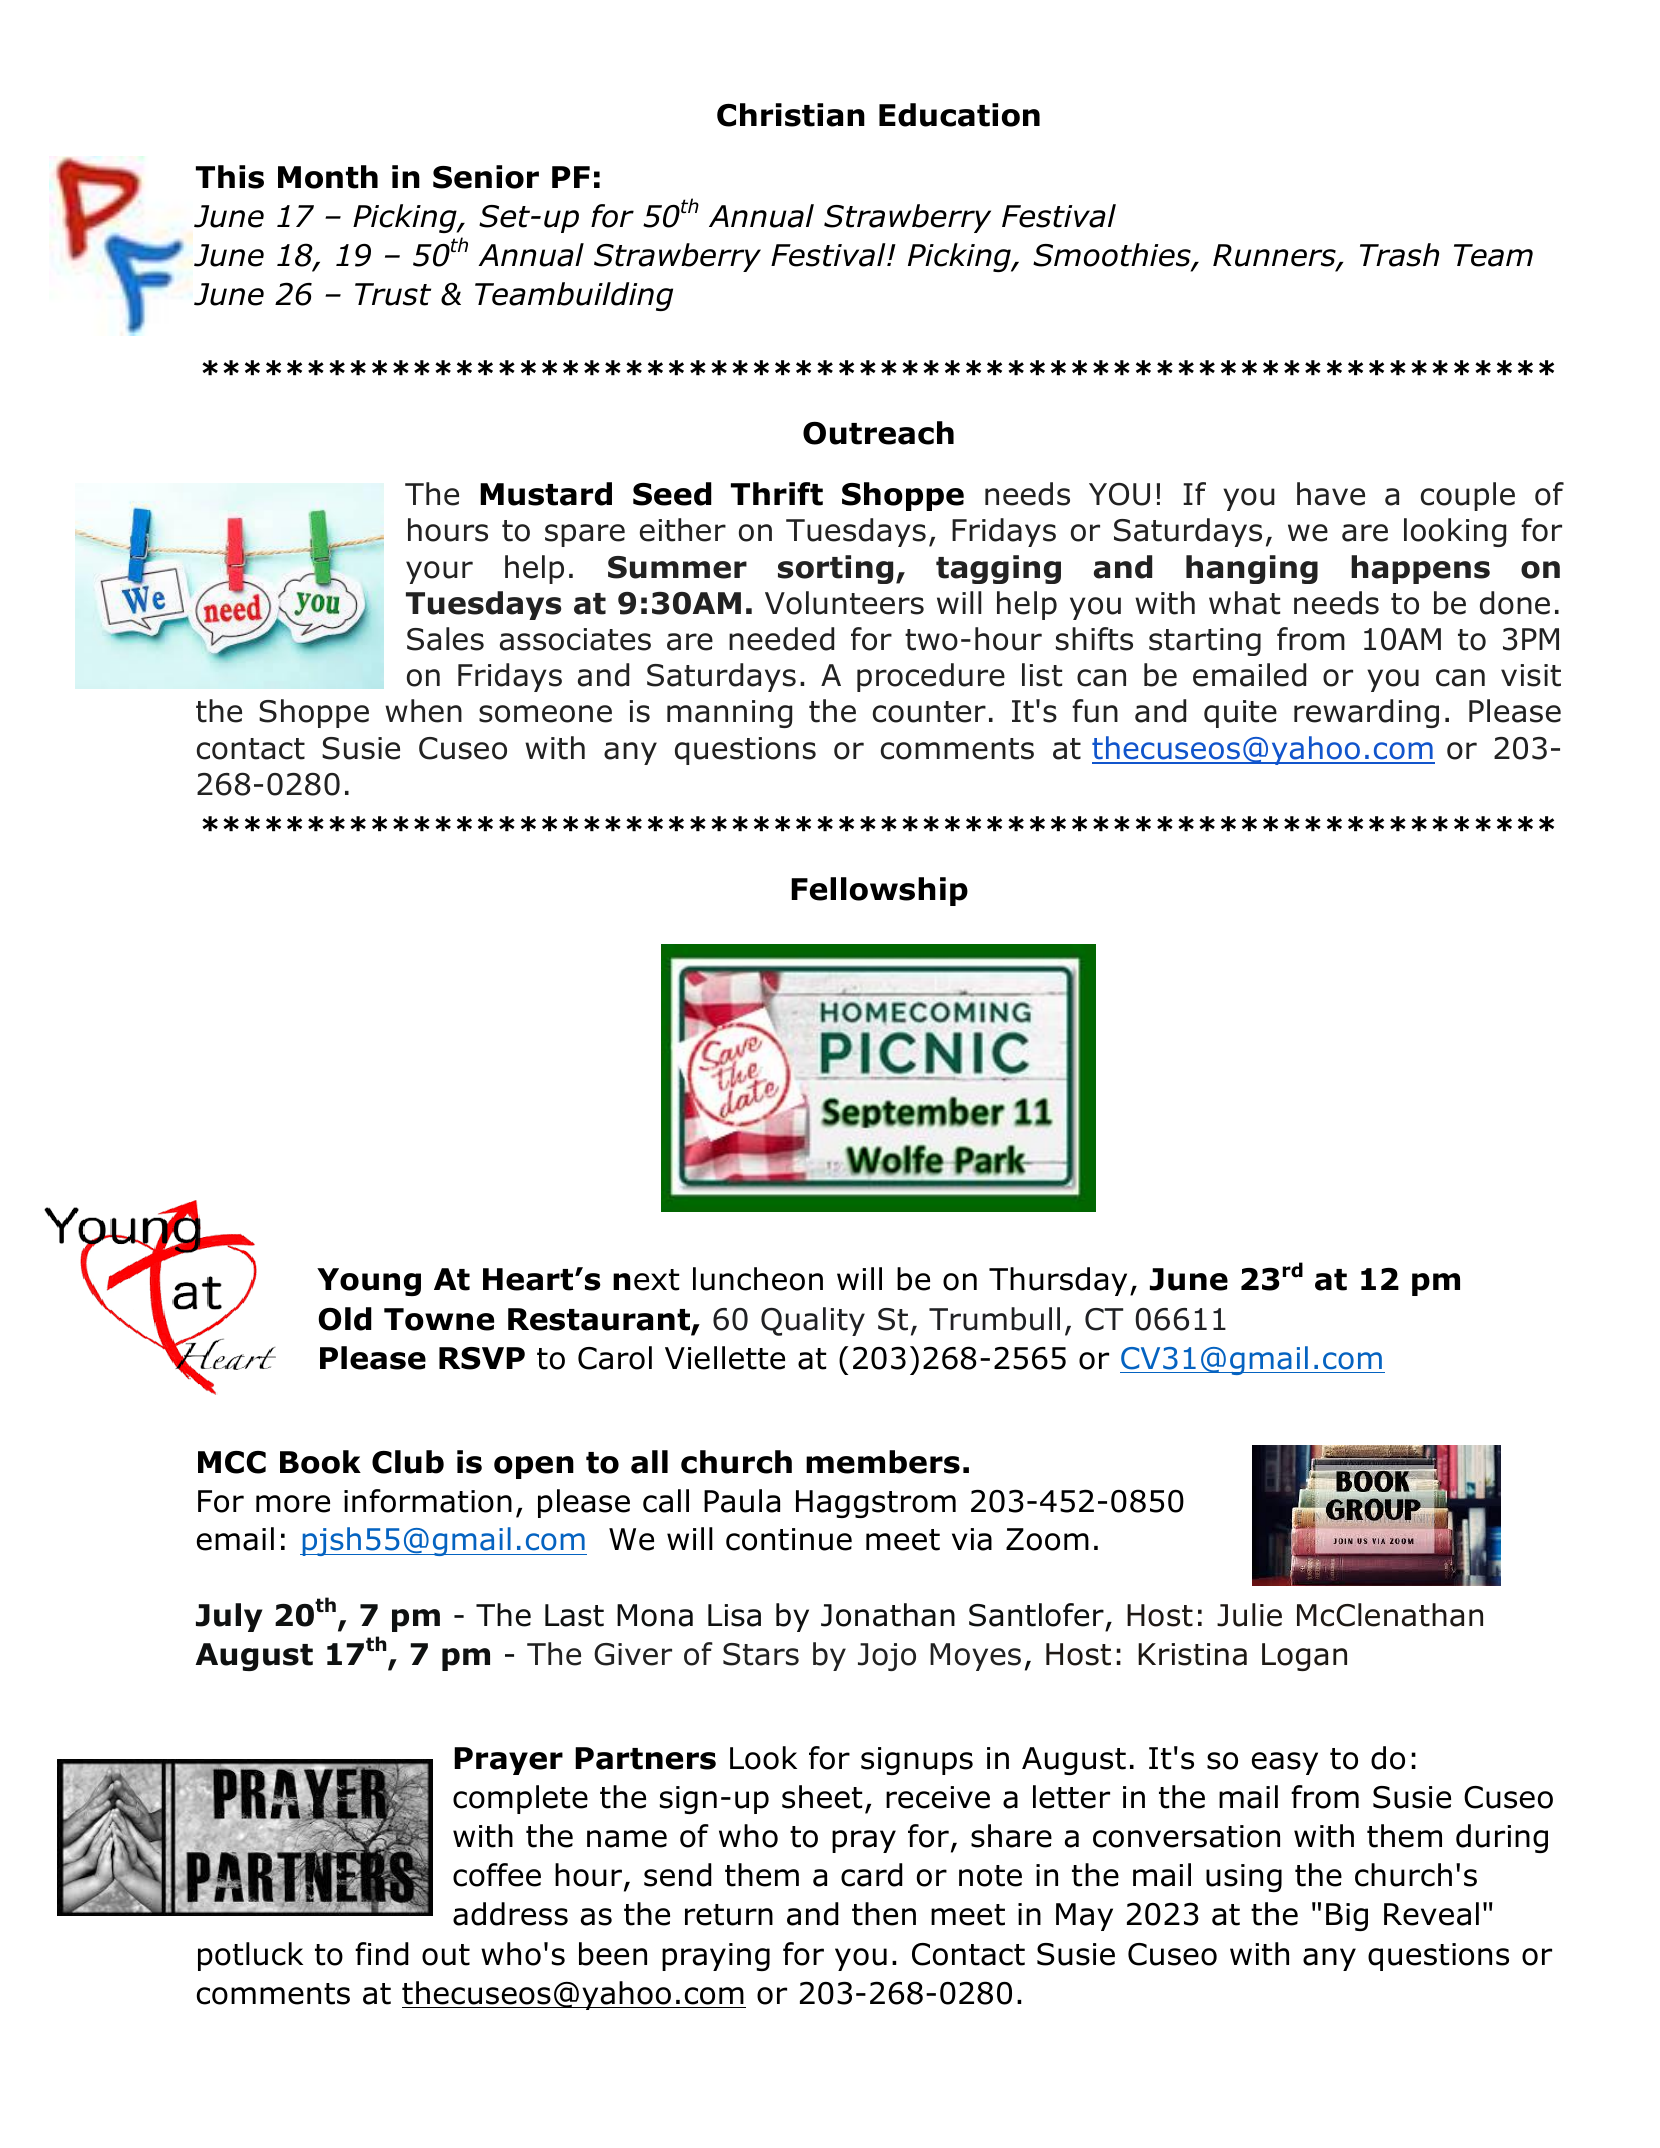 The height and width of the screenshot is (2148, 1660). I want to click on then, so click(884, 1914).
